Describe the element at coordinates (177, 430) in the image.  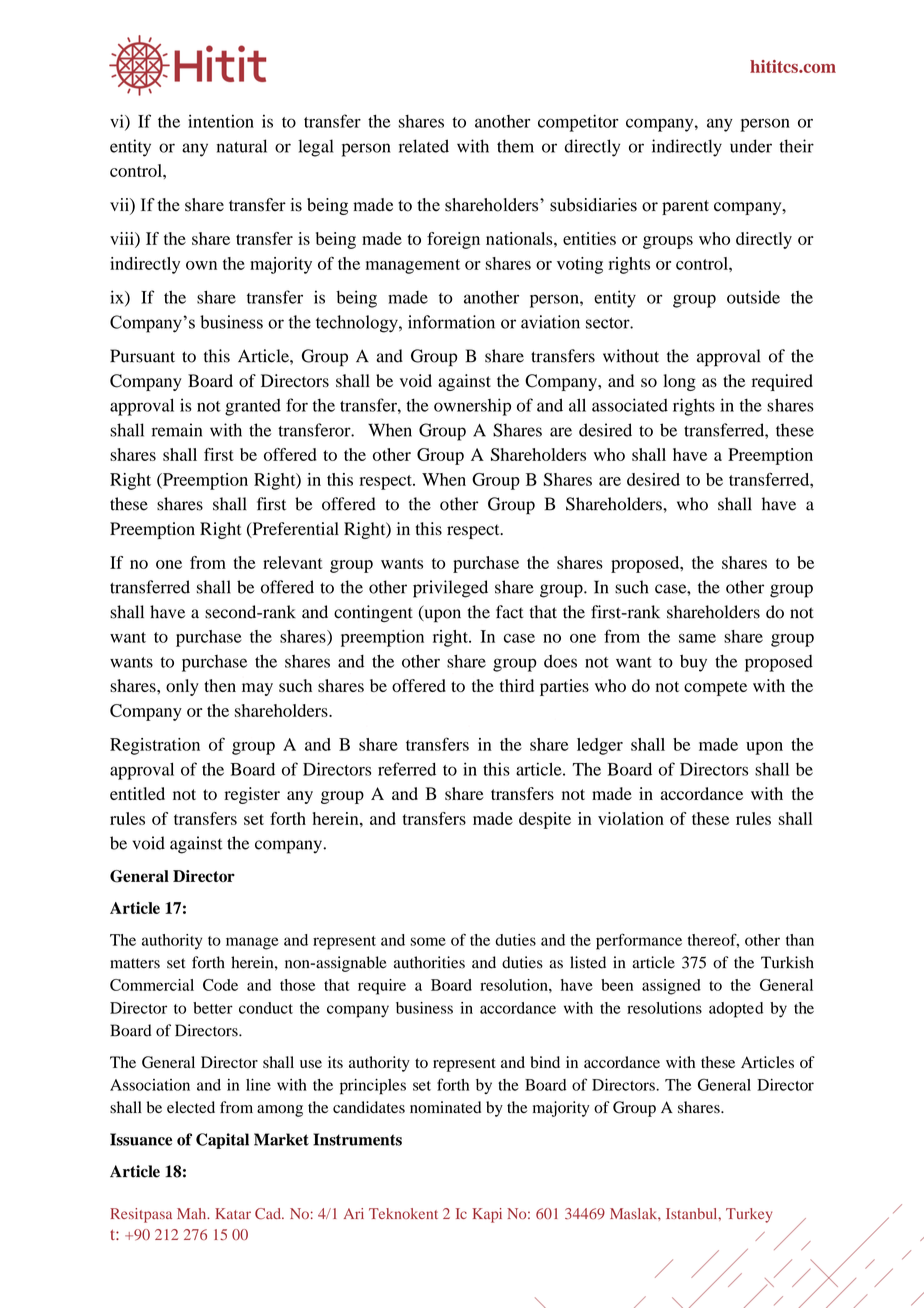
I see `remain` at that location.
